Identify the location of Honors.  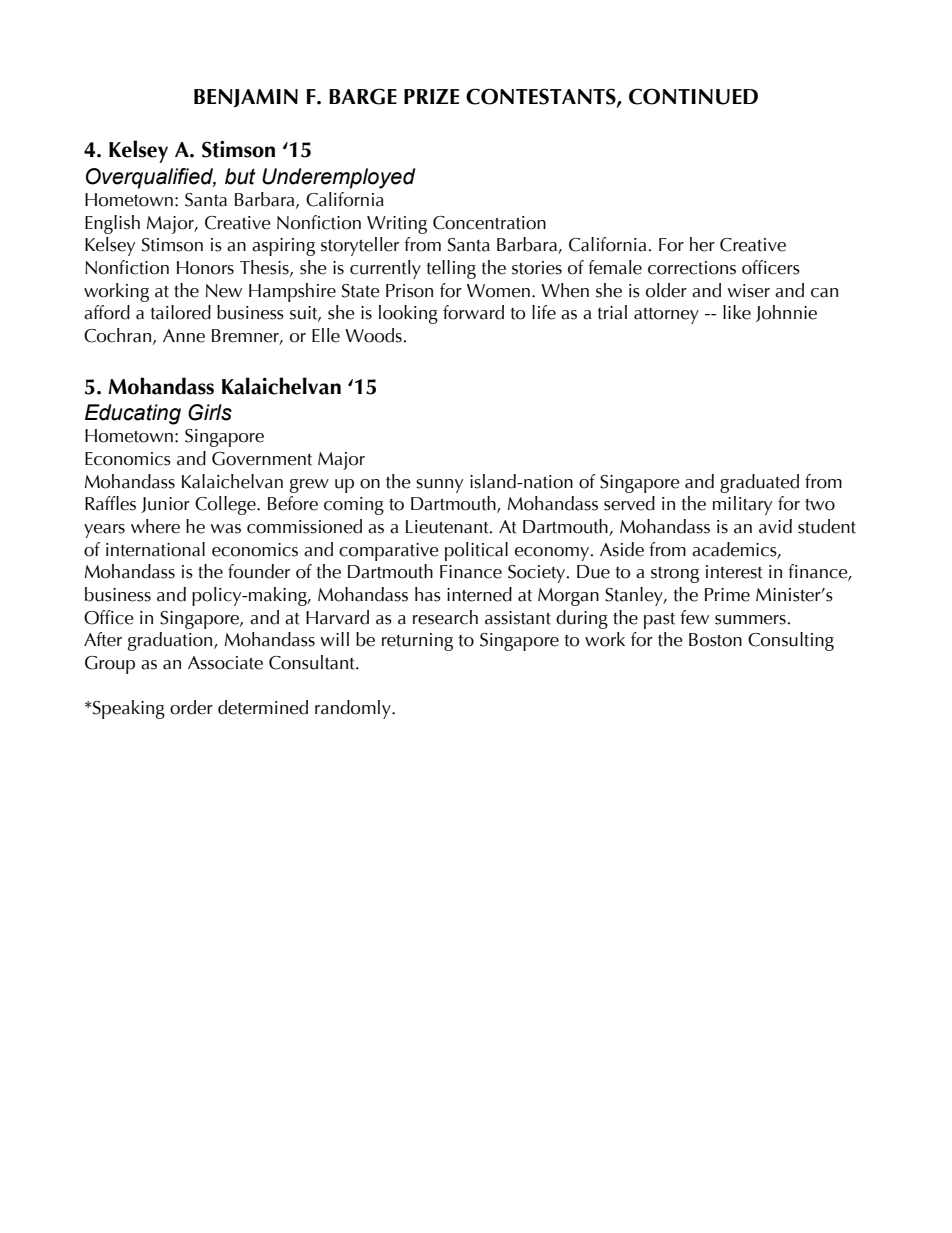
(205, 268).
